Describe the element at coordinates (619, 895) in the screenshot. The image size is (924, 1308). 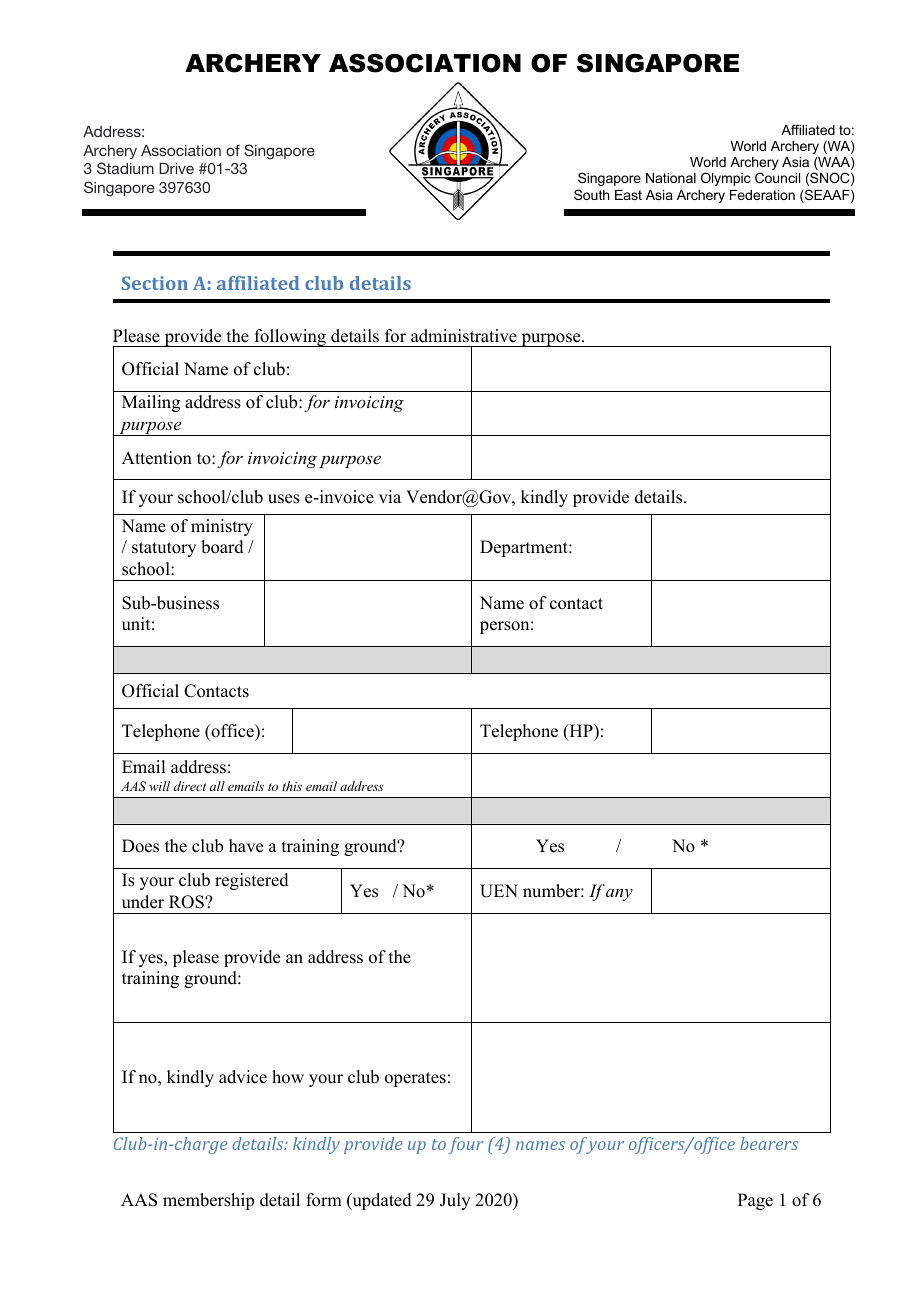
I see `any` at that location.
